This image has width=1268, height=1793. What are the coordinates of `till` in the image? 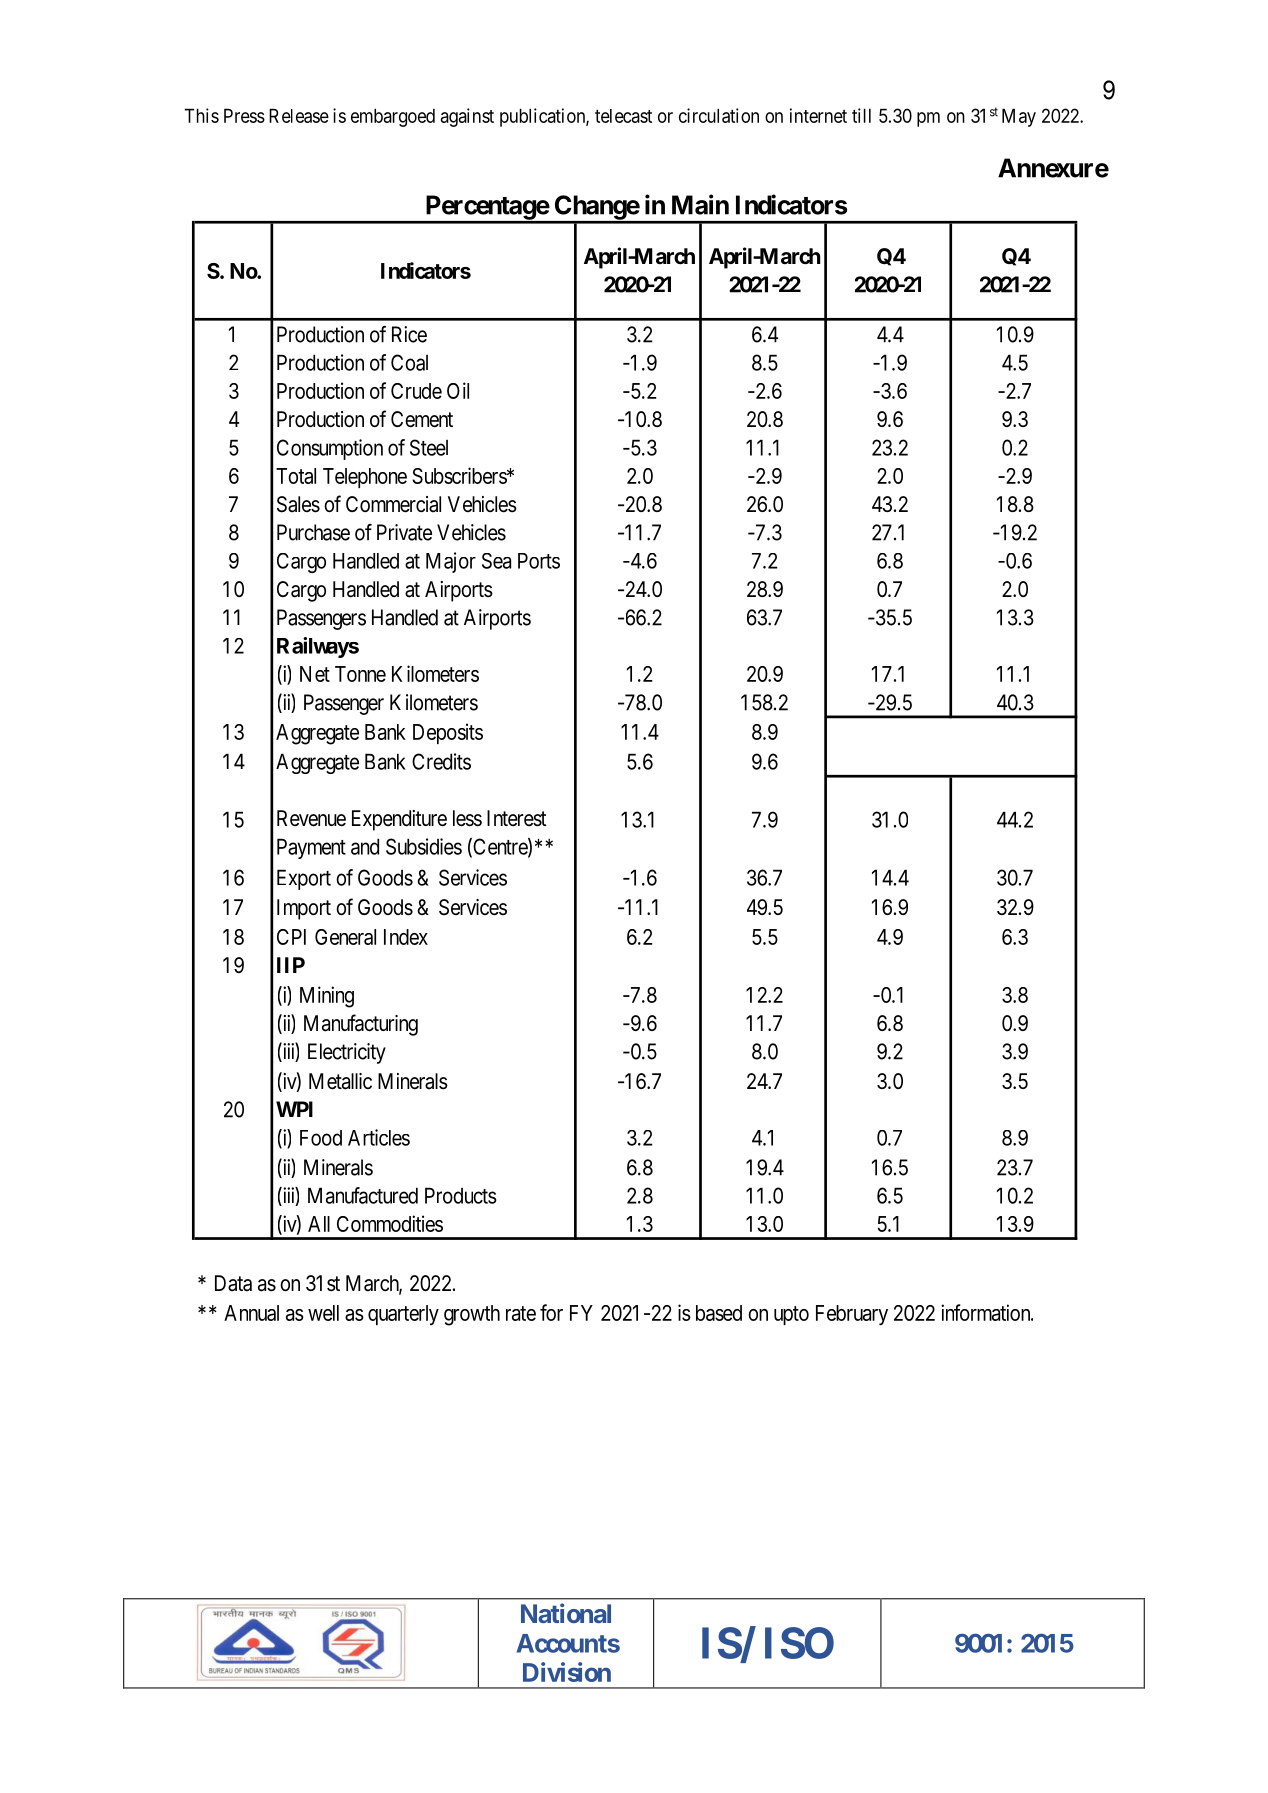 It's located at (861, 115).
